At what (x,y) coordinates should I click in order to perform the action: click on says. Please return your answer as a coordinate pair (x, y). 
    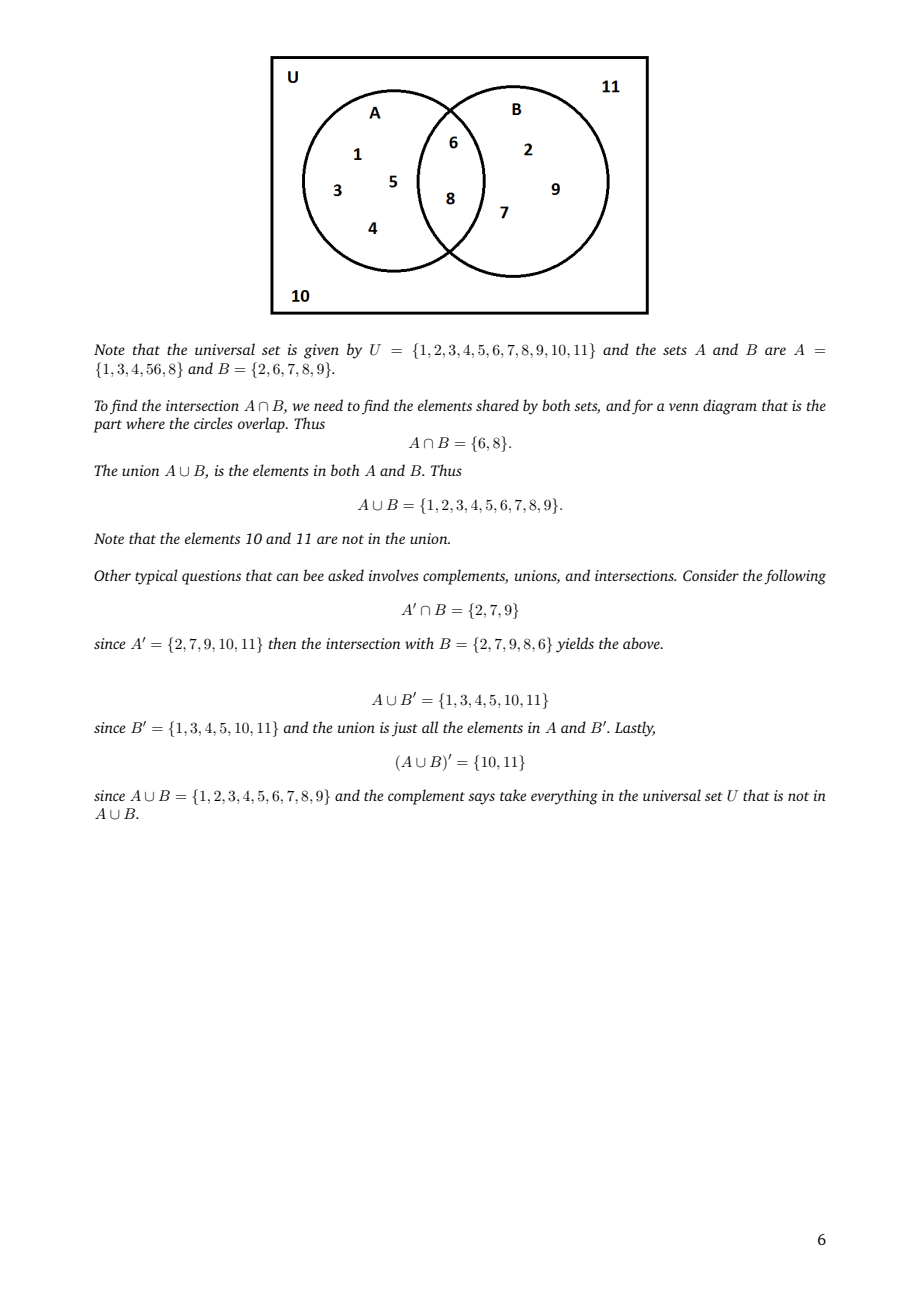
    Looking at the image, I should click on (481, 799).
